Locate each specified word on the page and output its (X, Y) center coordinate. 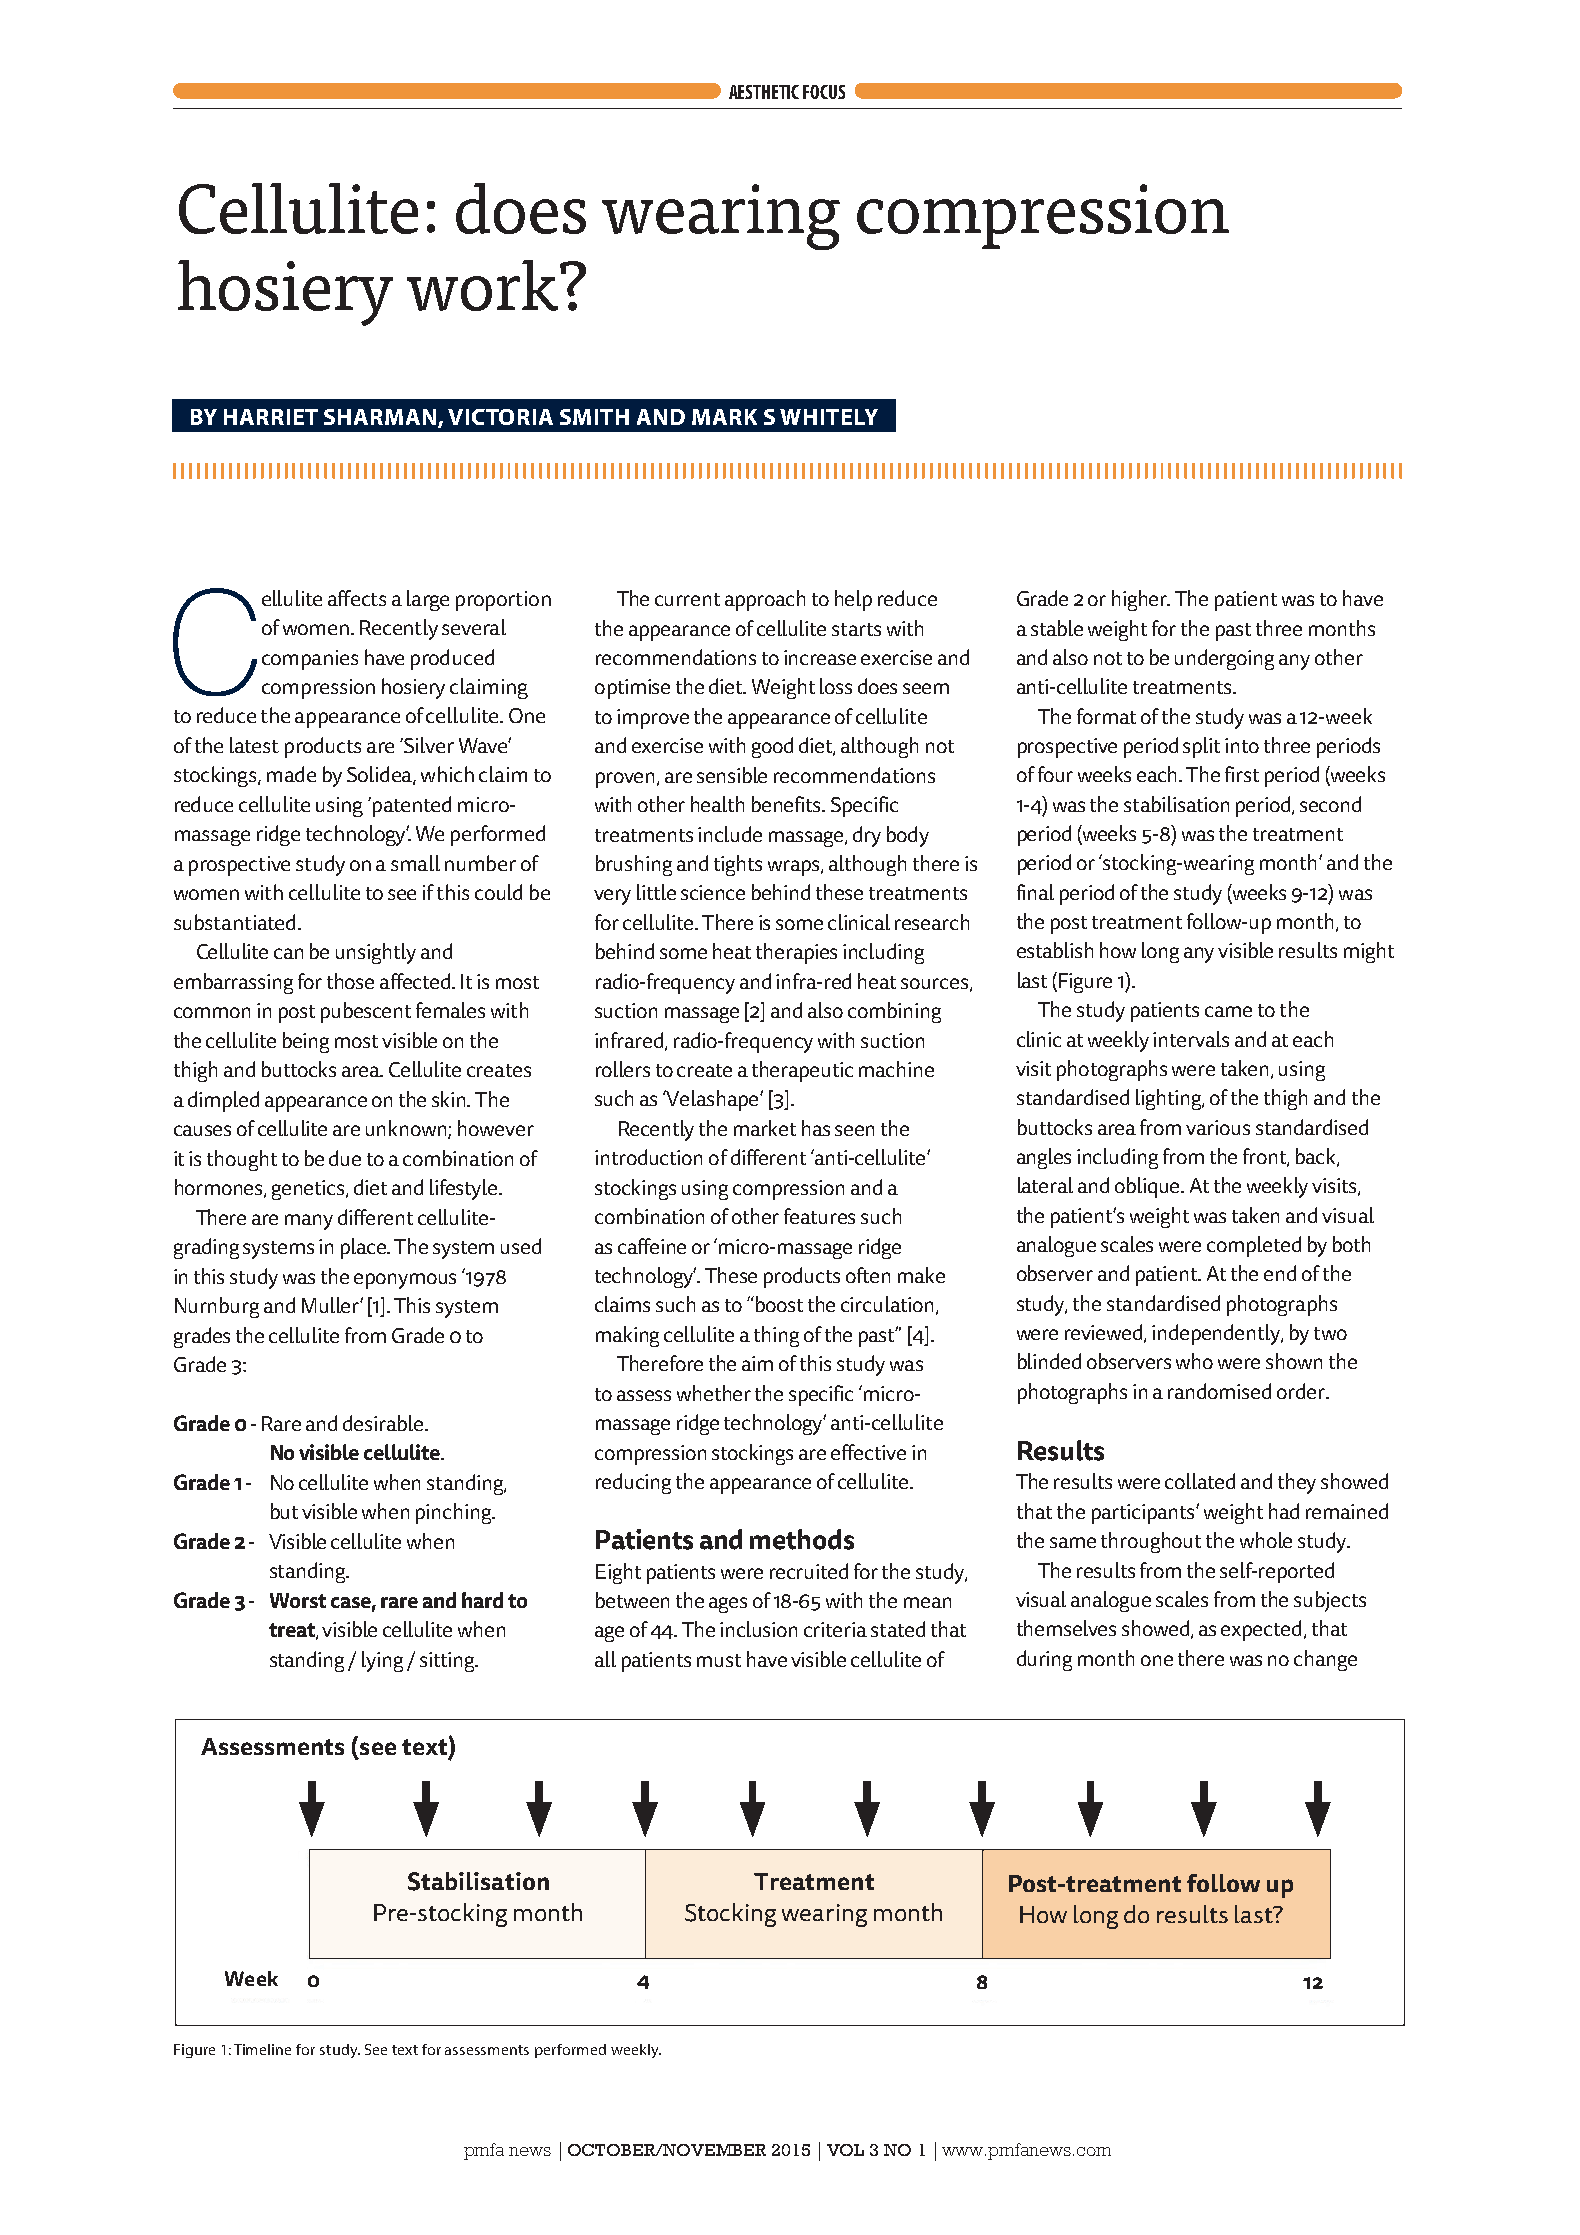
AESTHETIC (764, 92)
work (484, 285)
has (816, 1128)
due (345, 1158)
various (1218, 1127)
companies (310, 660)
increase (820, 657)
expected (1261, 1630)
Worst (298, 1600)
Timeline (262, 2049)
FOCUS (824, 92)
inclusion (758, 1629)
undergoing (1224, 659)
